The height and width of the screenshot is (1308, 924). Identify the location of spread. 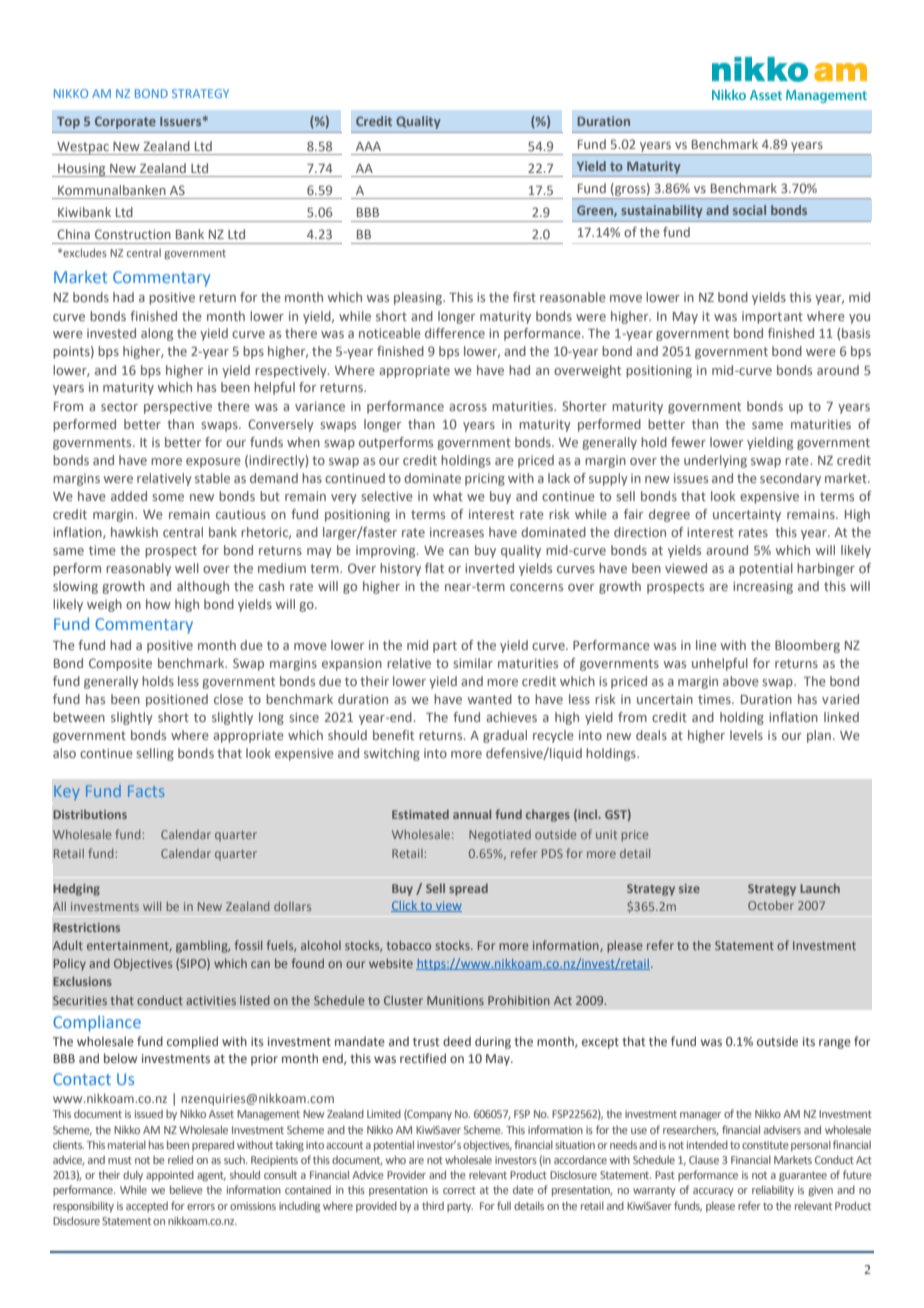
(468, 889).
